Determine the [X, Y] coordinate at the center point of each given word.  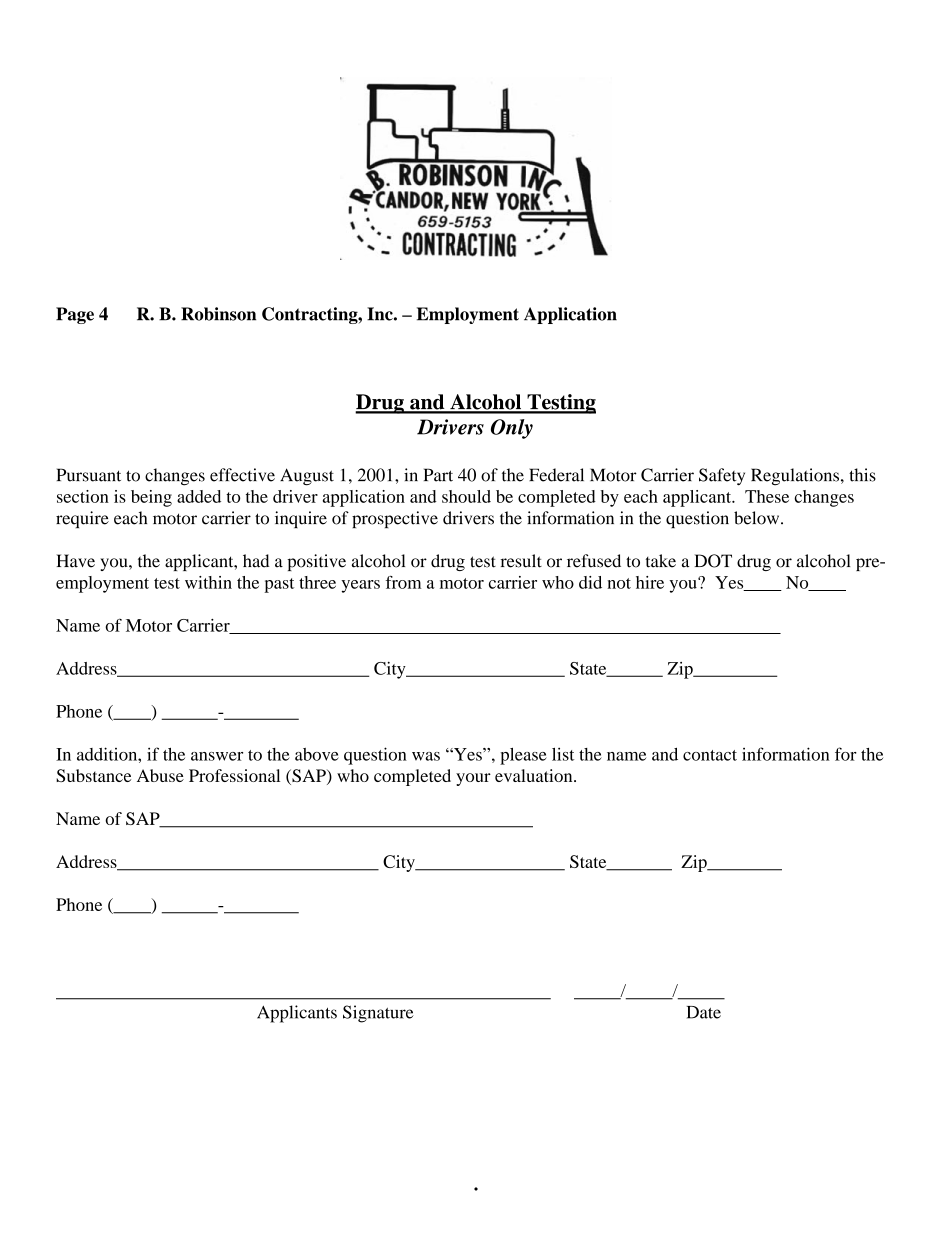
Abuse [160, 775]
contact [710, 755]
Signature [378, 1014]
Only [512, 429]
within [208, 582]
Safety [722, 477]
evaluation [535, 775]
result [521, 561]
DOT [713, 561]
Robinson [218, 314]
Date [704, 1012]
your [473, 779]
